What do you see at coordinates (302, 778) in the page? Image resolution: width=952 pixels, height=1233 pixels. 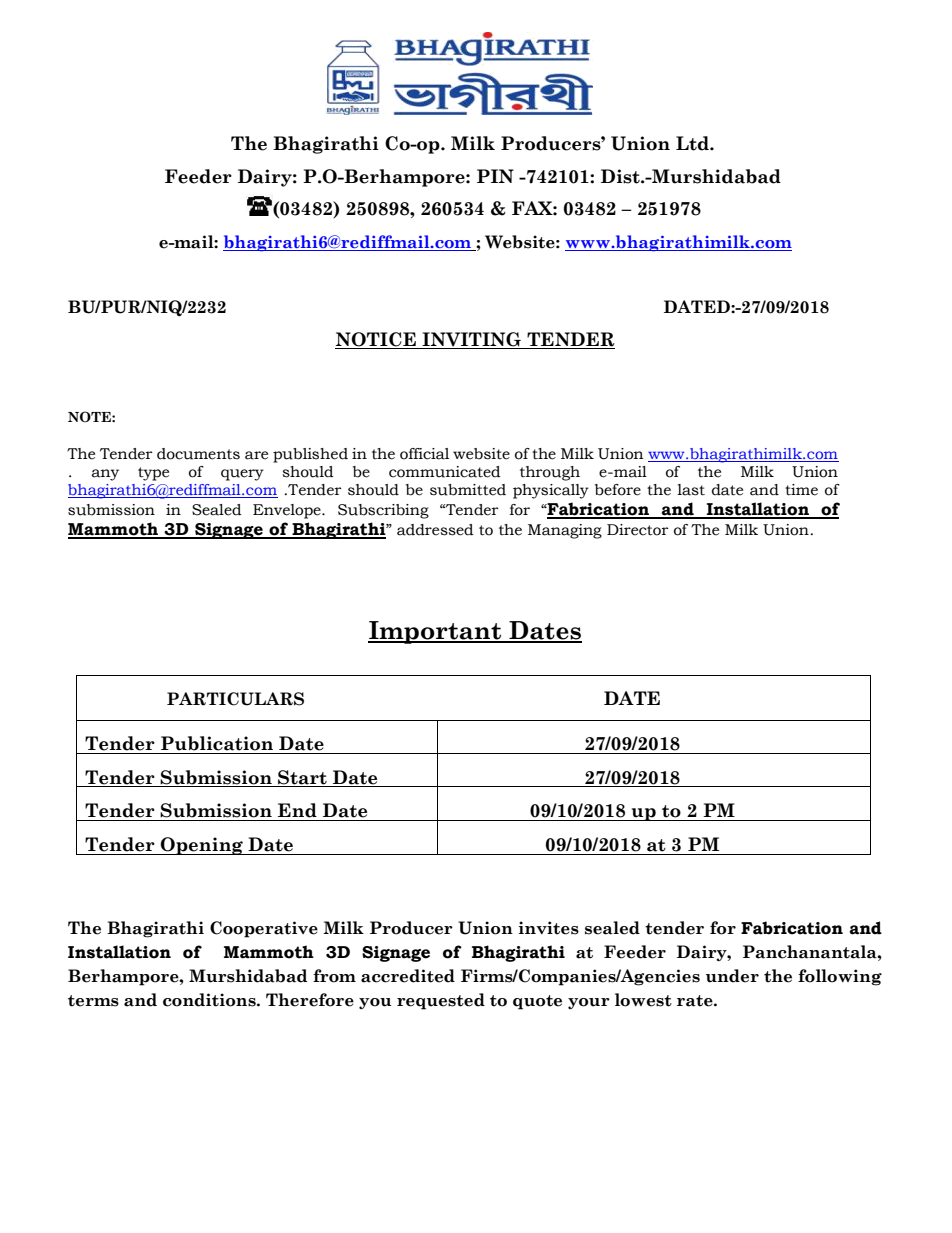 I see `Start` at bounding box center [302, 778].
